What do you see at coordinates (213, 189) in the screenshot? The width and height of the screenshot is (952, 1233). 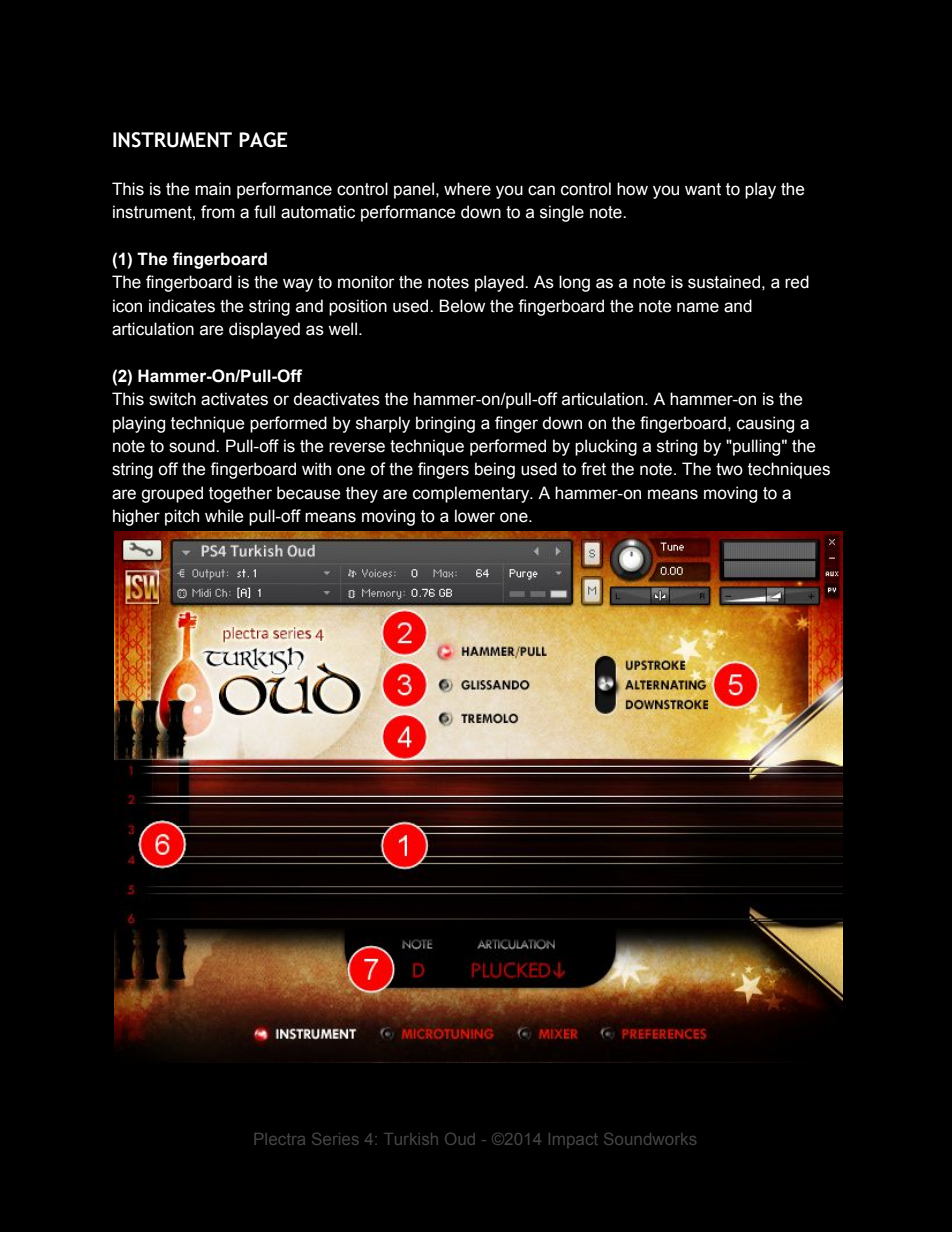 I see `main` at bounding box center [213, 189].
